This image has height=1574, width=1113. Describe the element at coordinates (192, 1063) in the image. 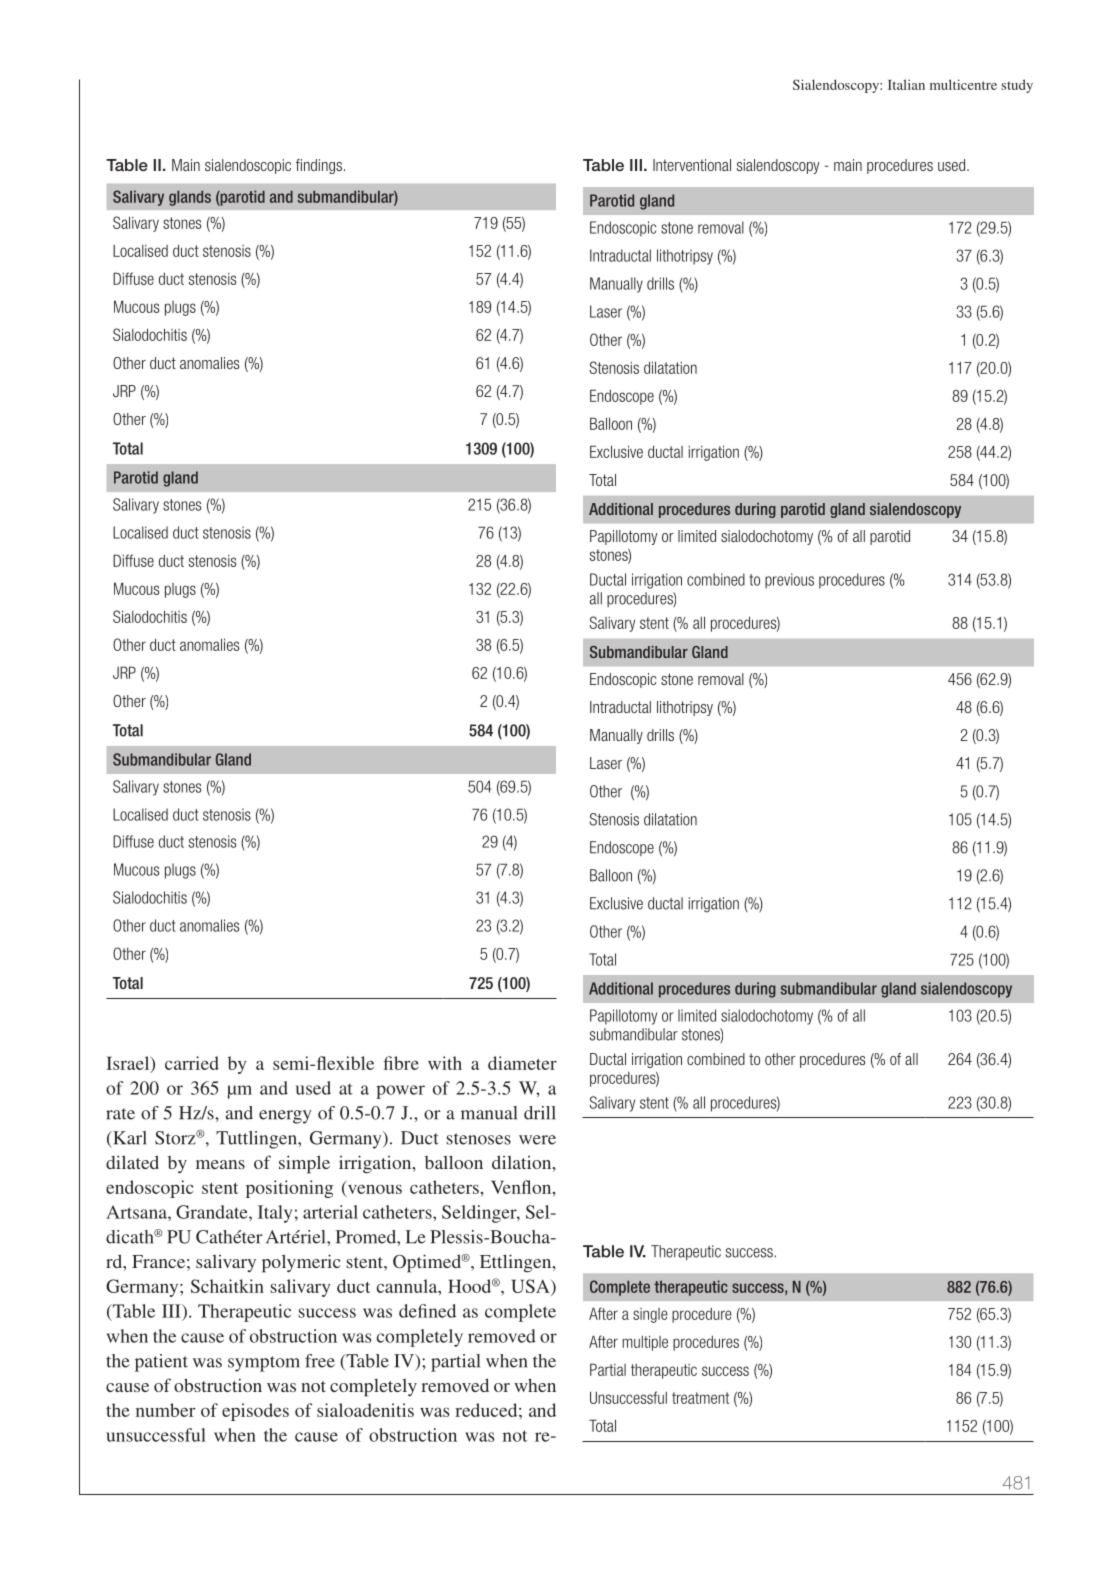

I see `carried` at that location.
